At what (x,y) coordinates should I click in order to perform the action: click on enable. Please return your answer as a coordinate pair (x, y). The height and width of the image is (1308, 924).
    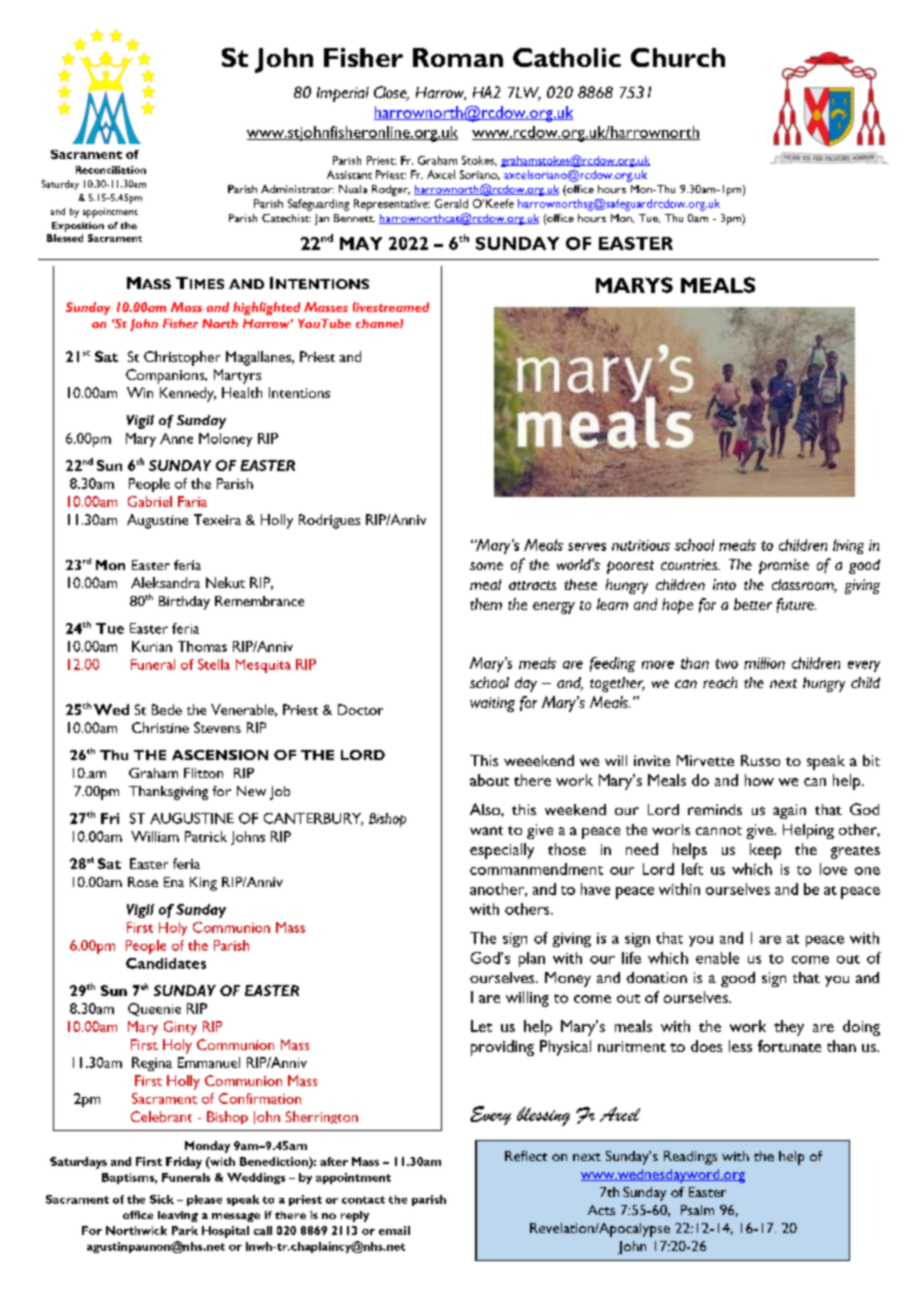
    Looking at the image, I should click on (717, 958).
